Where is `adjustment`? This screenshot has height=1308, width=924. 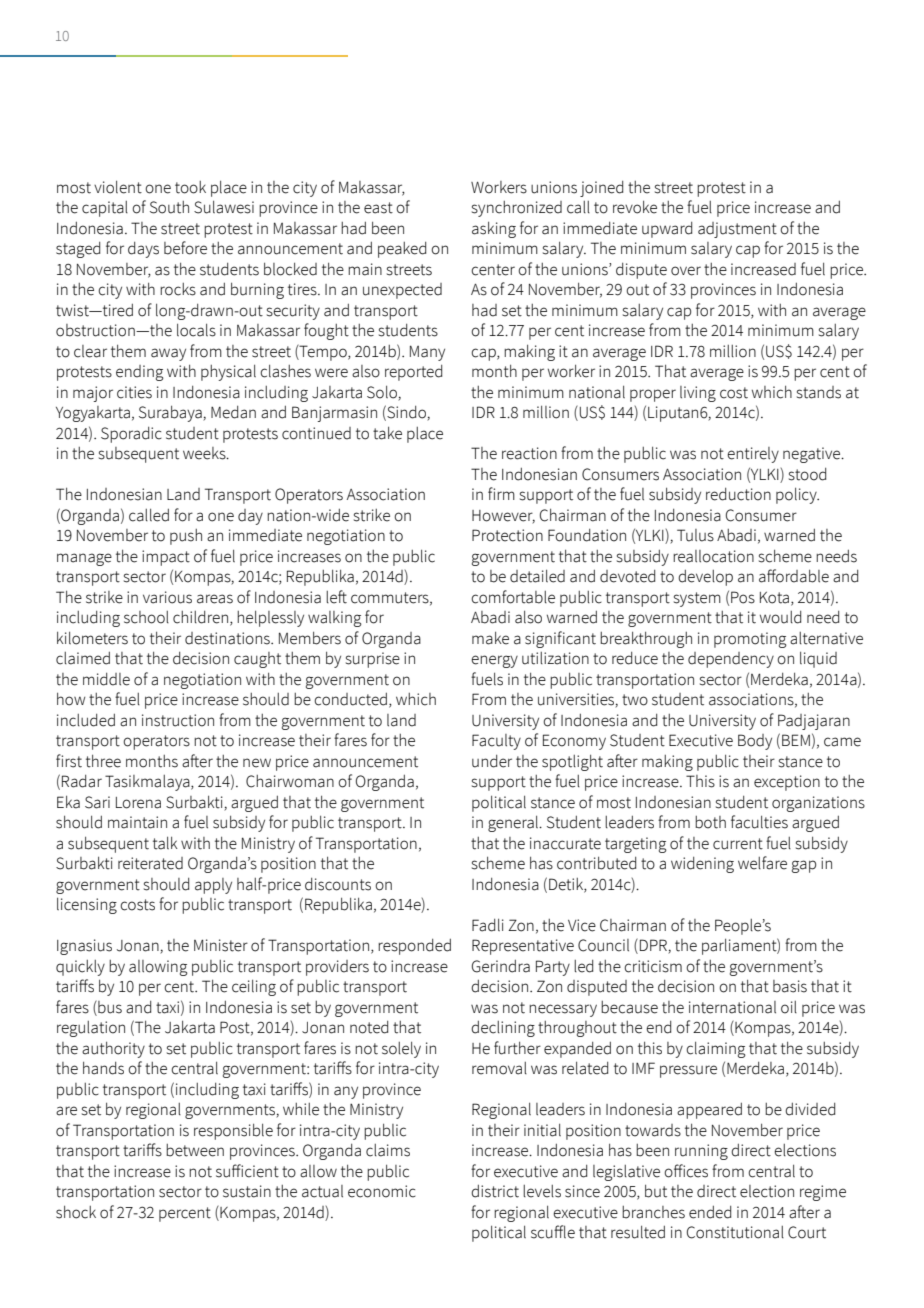 adjustment is located at coordinates (737, 230).
